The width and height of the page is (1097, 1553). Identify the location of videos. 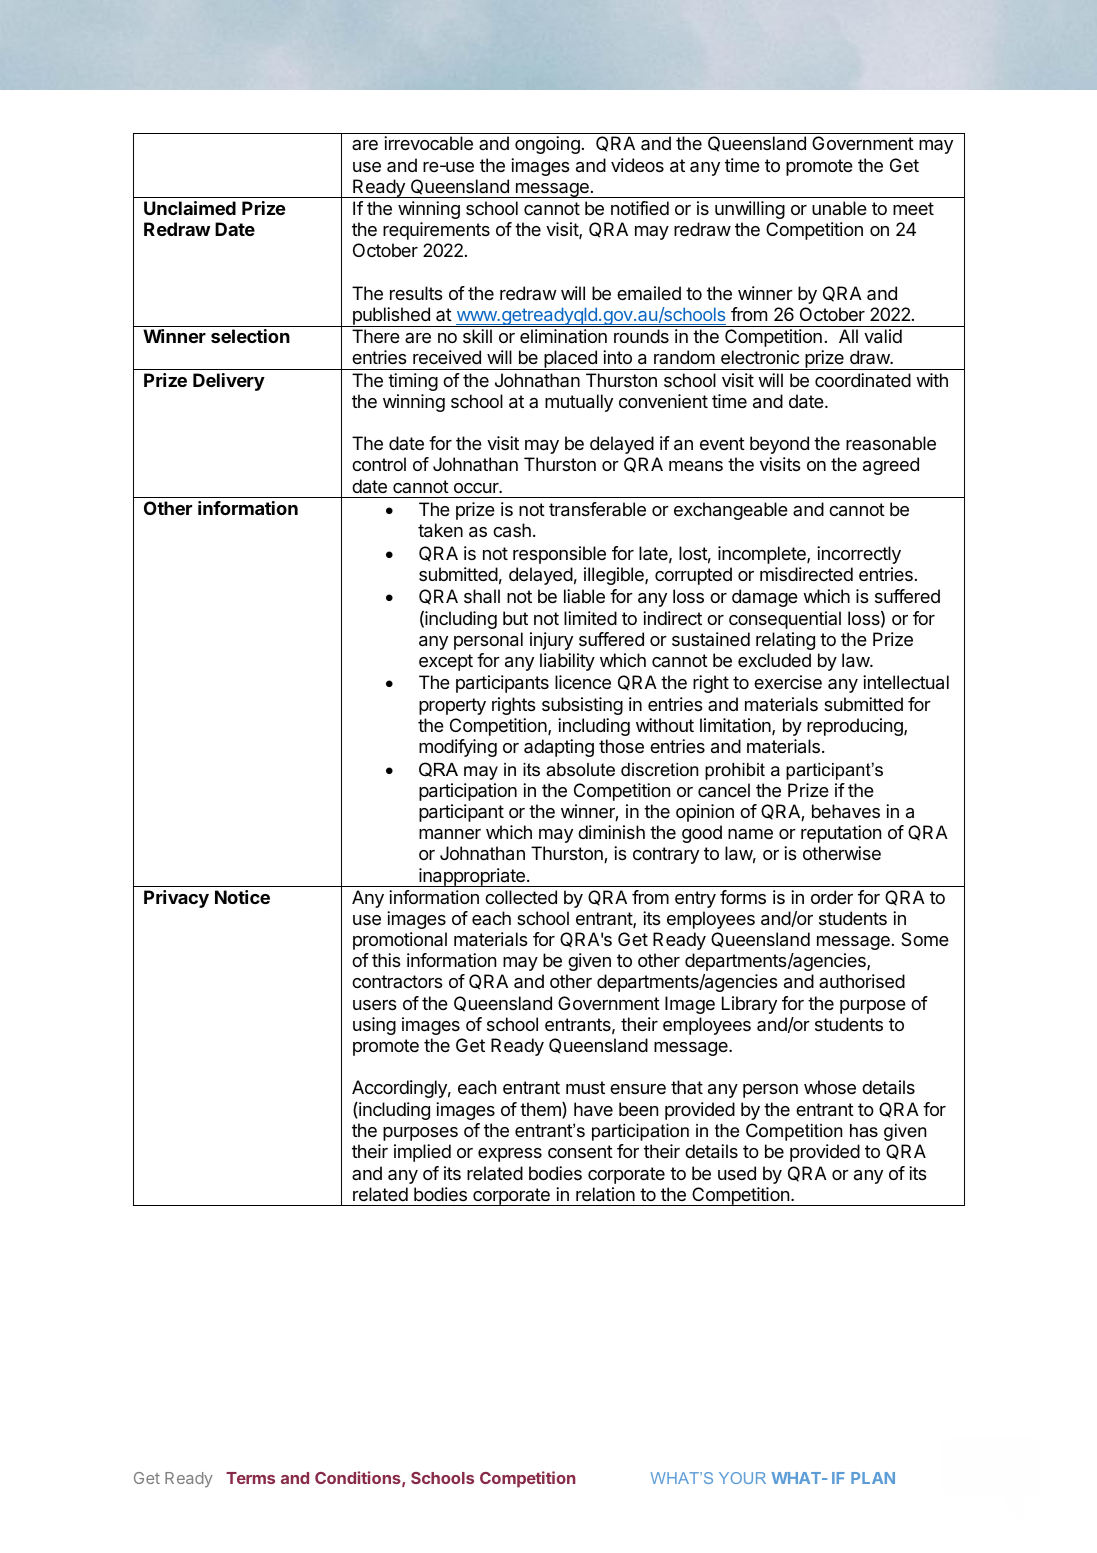
(637, 165).
